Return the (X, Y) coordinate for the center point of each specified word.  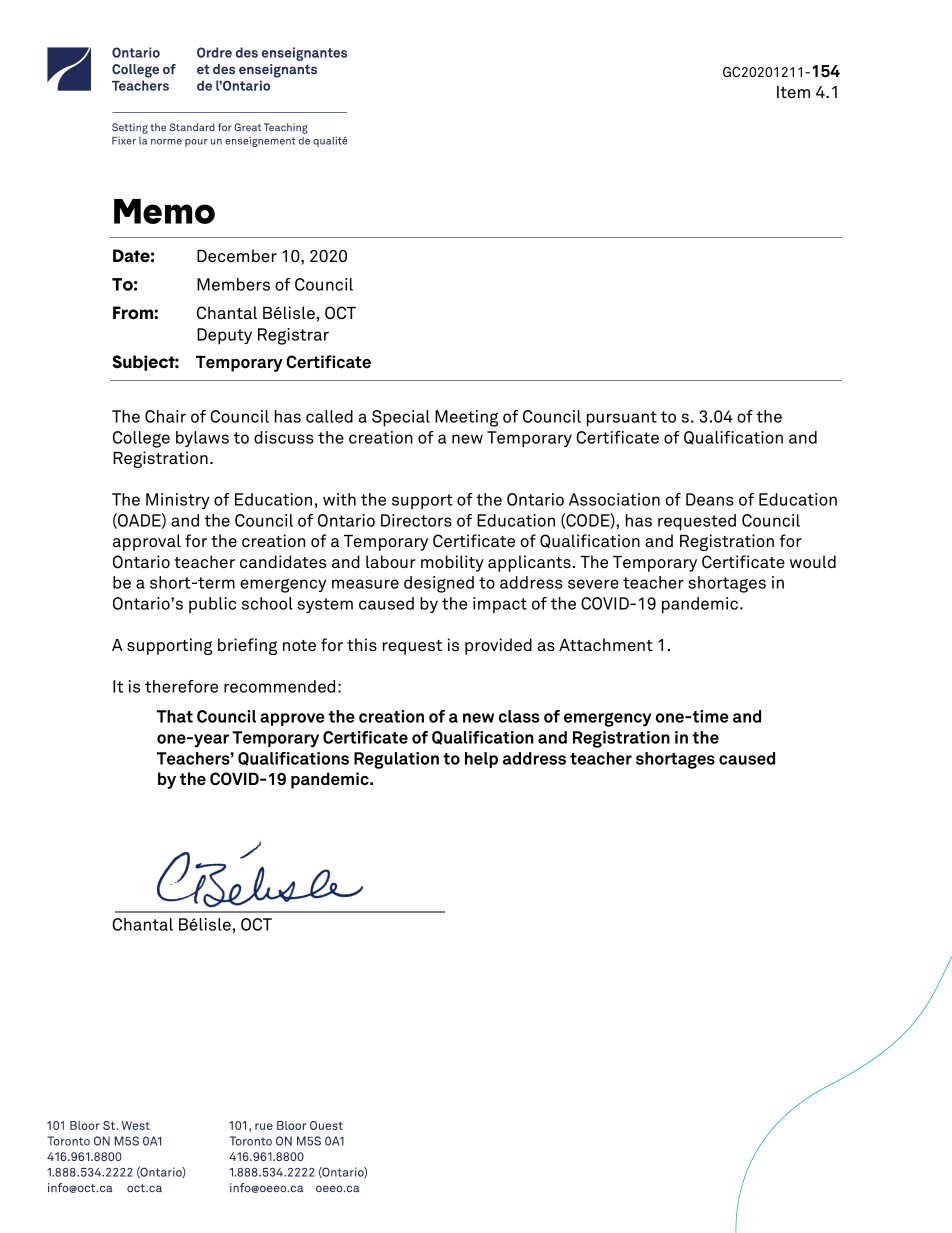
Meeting (466, 418)
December (237, 255)
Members (233, 284)
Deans (709, 499)
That (175, 716)
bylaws (202, 439)
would (813, 561)
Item (793, 92)
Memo (164, 211)
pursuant (622, 419)
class (519, 716)
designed (439, 584)
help (481, 760)
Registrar (293, 336)
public (212, 605)
